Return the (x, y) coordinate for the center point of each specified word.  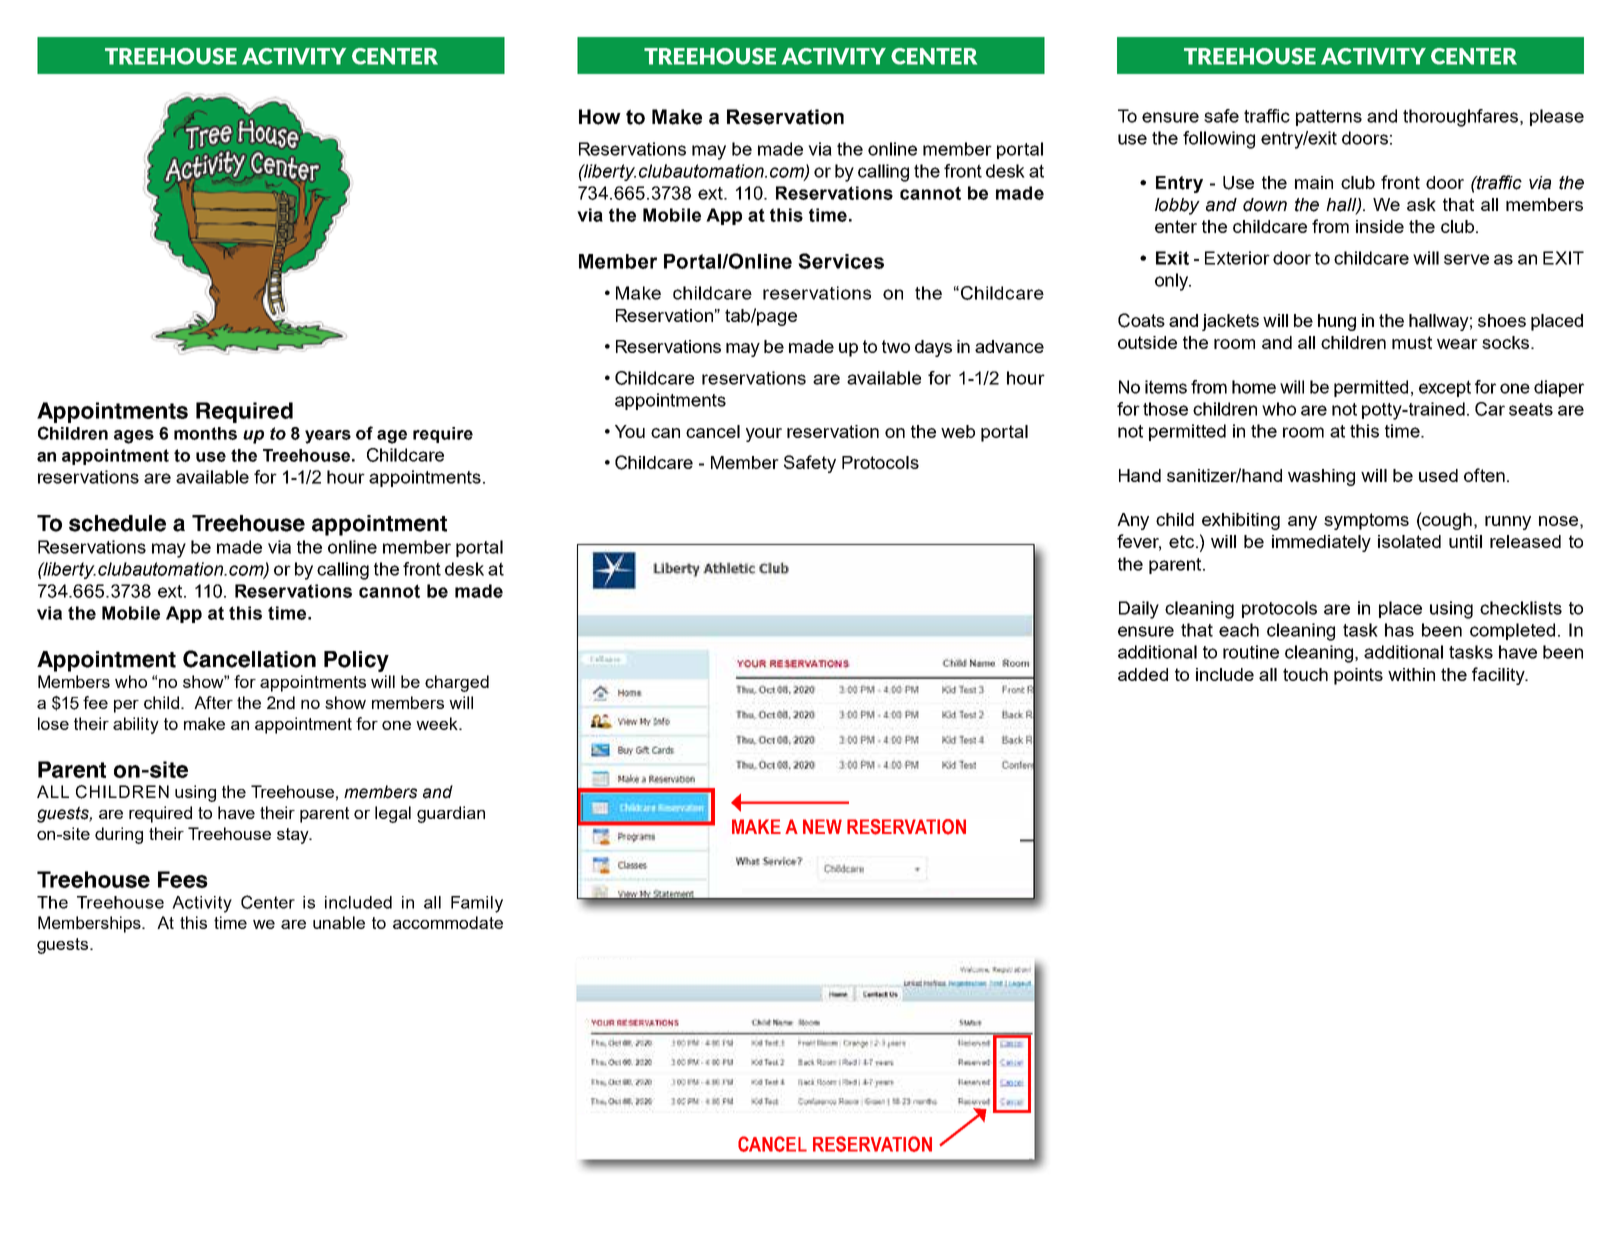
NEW (822, 826)
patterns (1329, 118)
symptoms (1366, 521)
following (1219, 140)
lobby (1177, 206)
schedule (117, 523)
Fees (183, 879)
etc (1181, 541)
